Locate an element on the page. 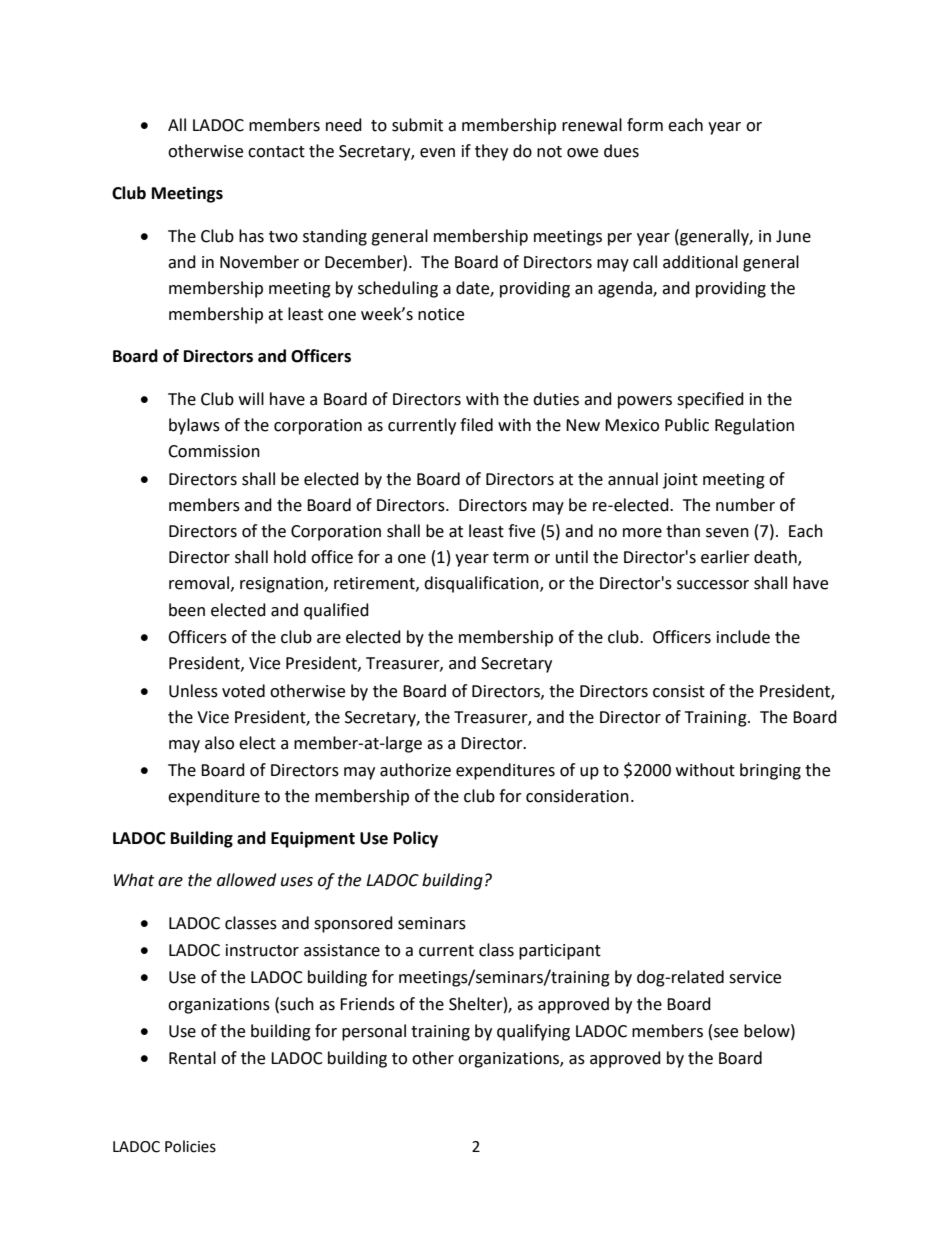 Image resolution: width=952 pixels, height=1233 pixels. been is located at coordinates (187, 610).
